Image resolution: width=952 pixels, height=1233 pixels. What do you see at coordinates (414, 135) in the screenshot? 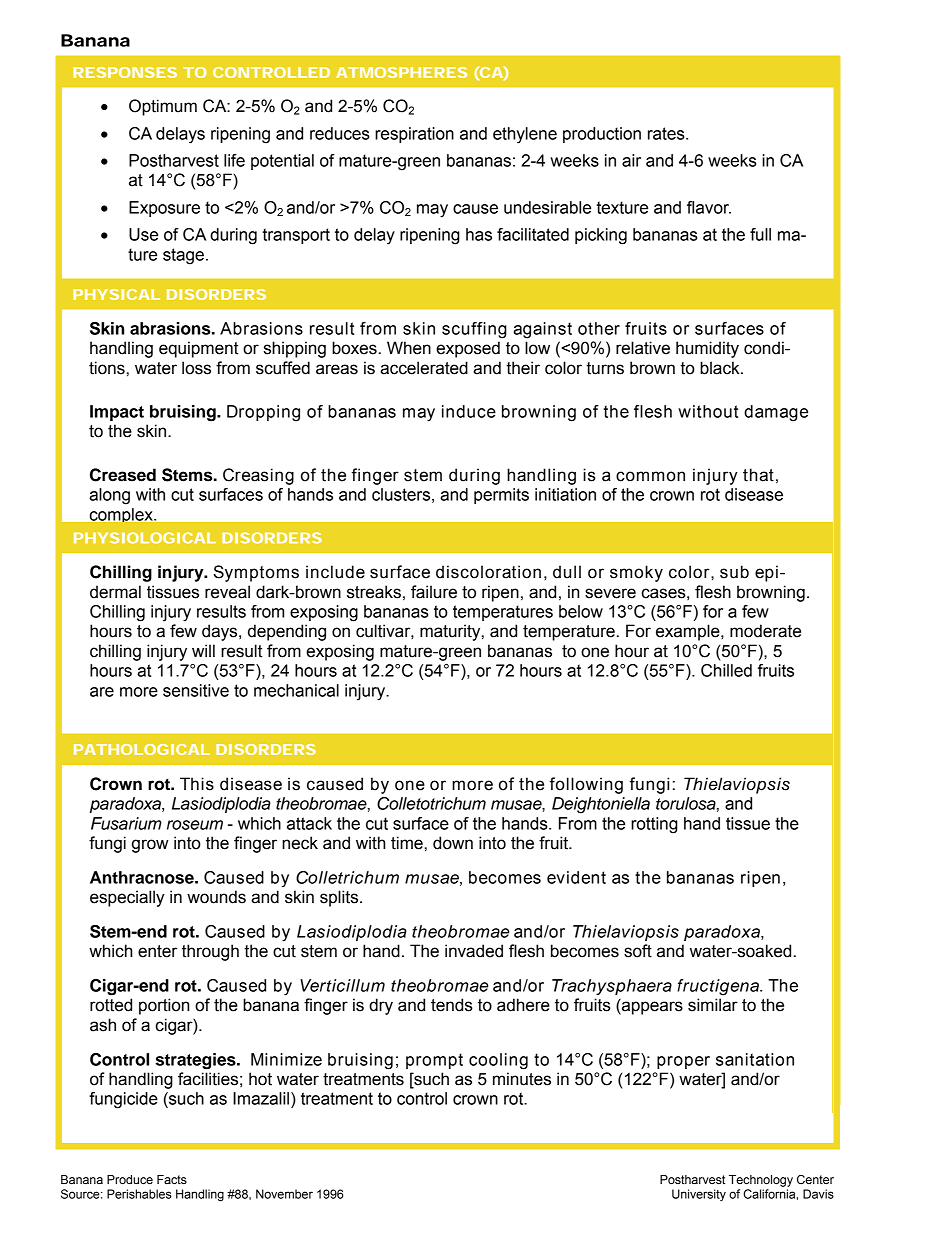
I see `respiration` at bounding box center [414, 135].
